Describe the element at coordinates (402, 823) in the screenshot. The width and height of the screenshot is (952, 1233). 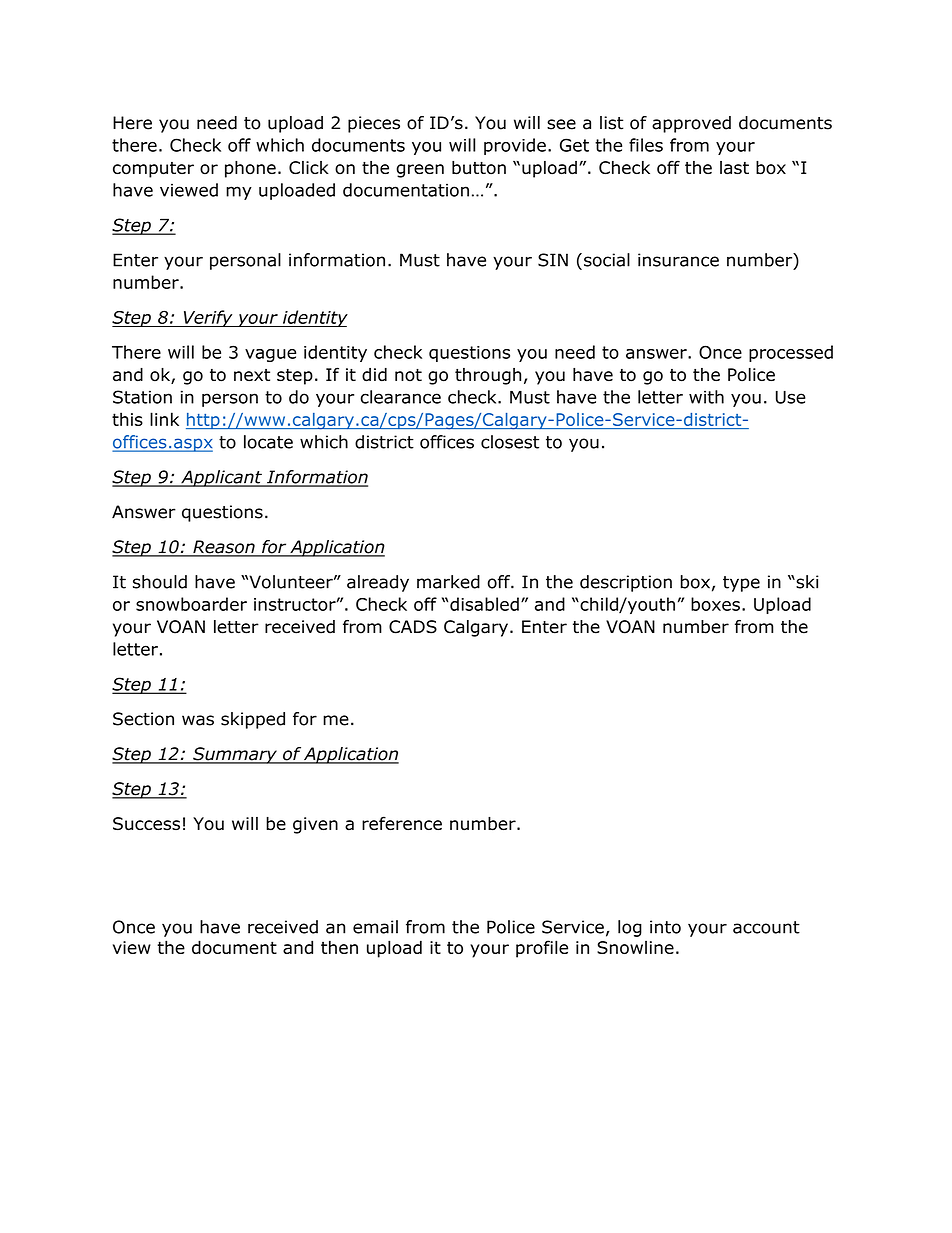
I see `reference` at that location.
